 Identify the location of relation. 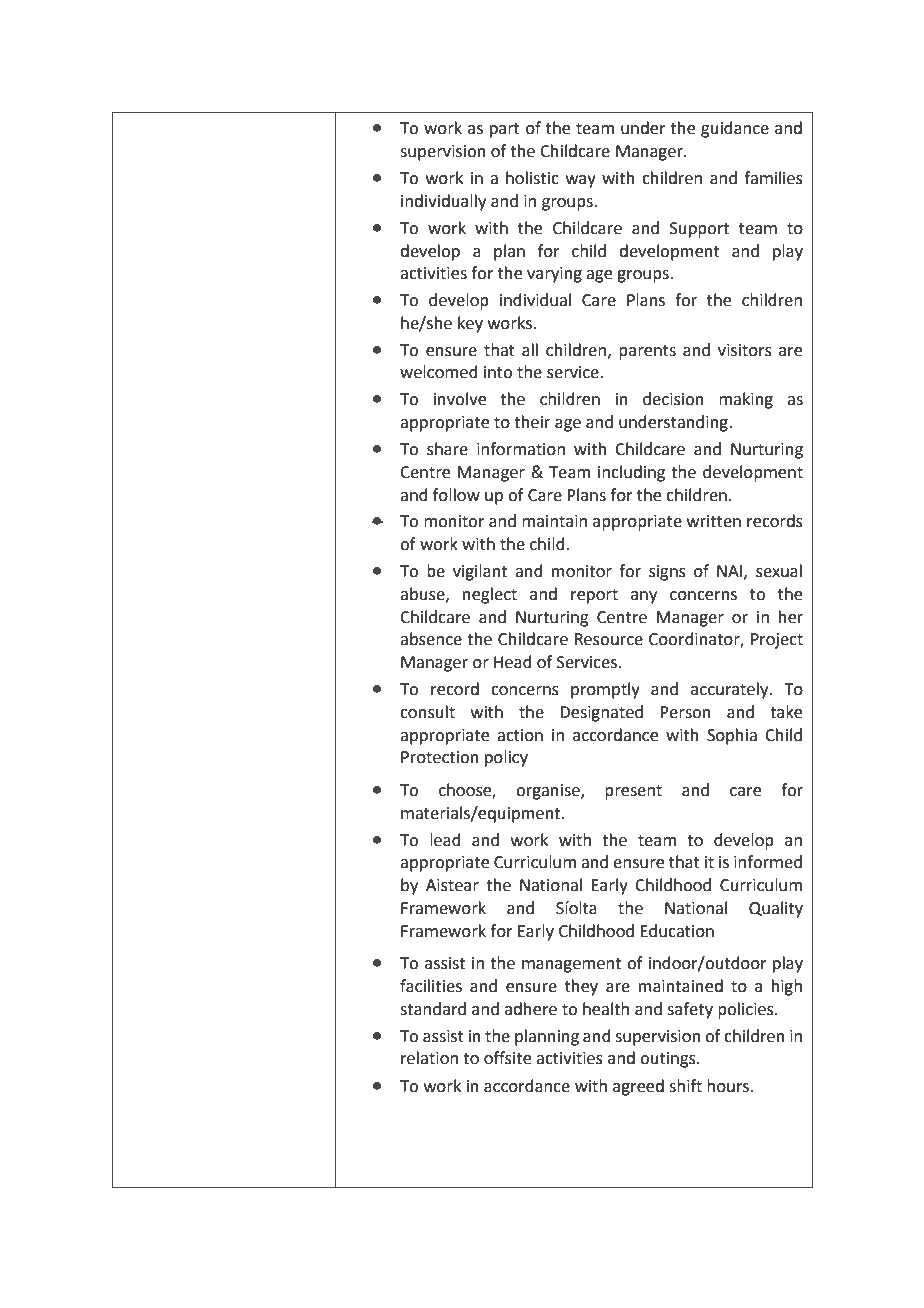
(429, 1058).
